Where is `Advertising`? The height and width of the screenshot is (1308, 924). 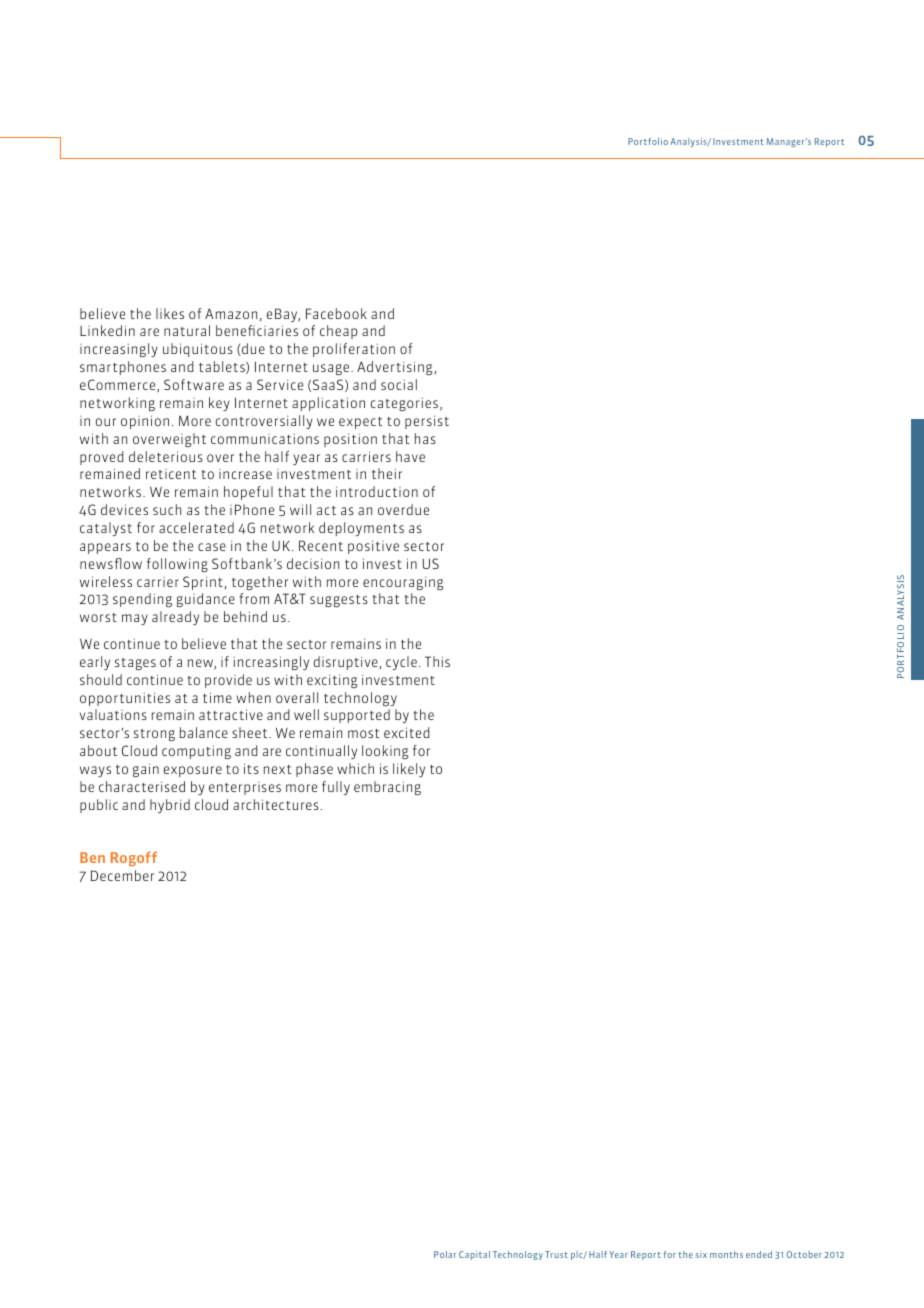
Advertising is located at coordinates (396, 368).
